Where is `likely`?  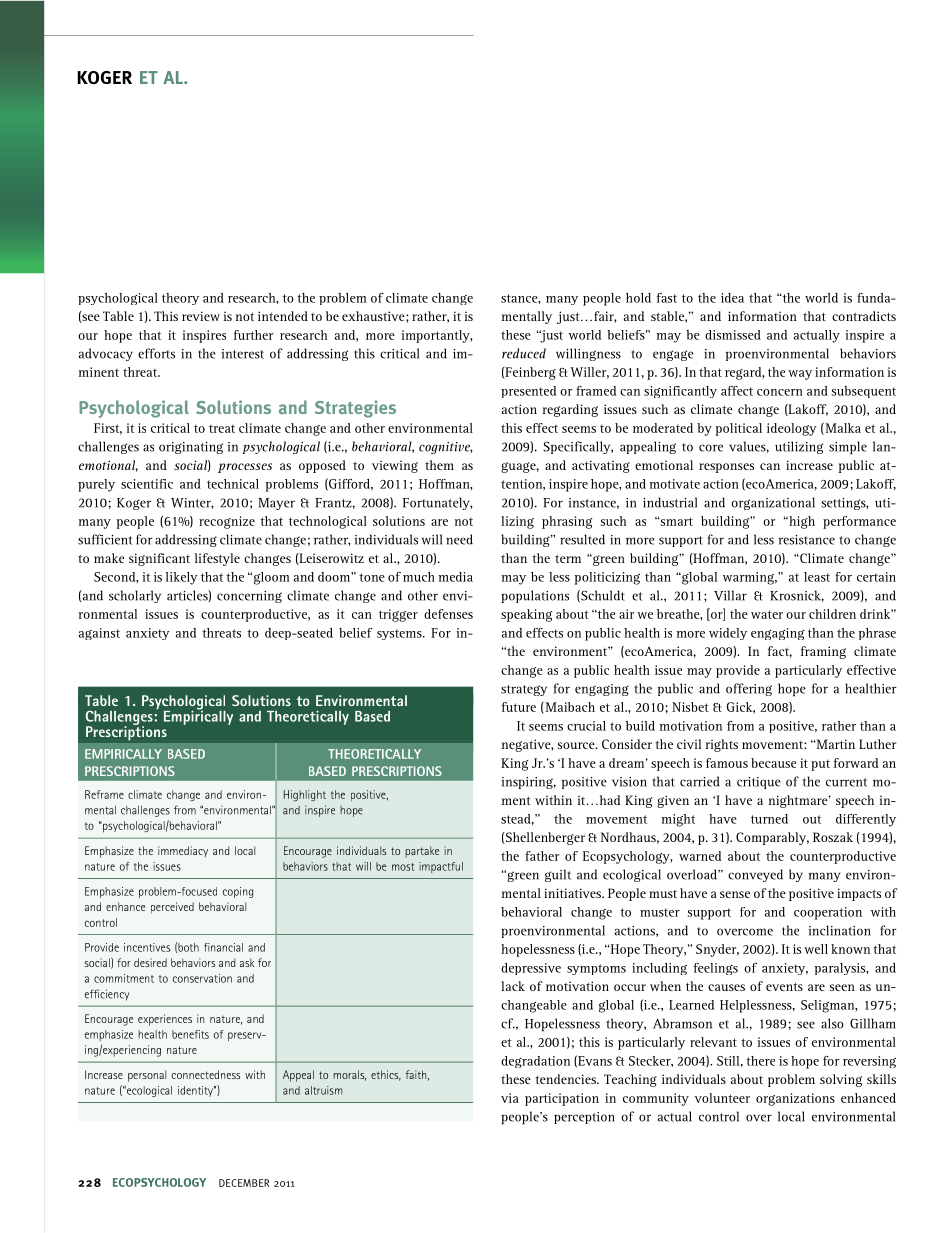 likely is located at coordinates (182, 578).
